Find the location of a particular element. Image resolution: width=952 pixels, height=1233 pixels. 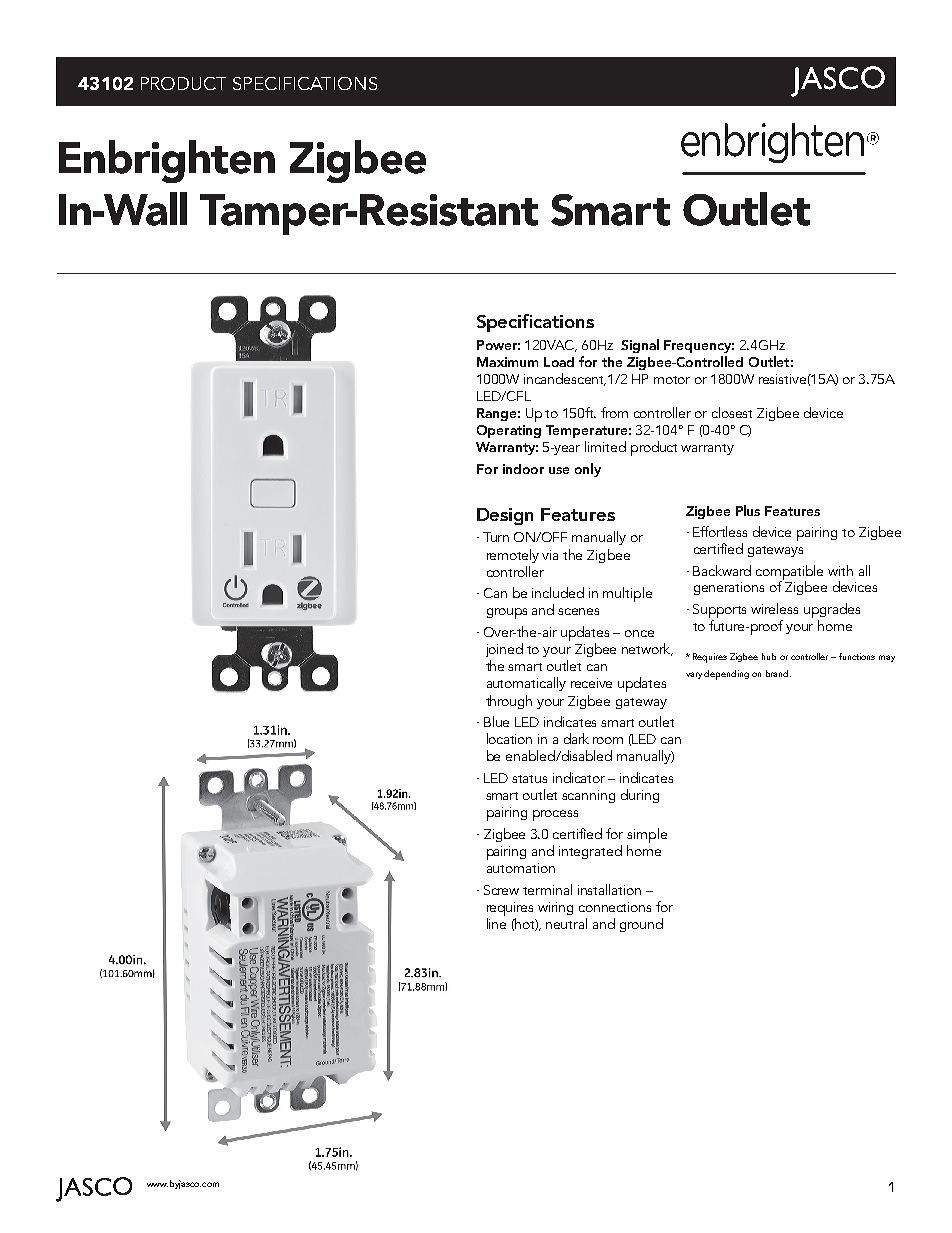

Effortless is located at coordinates (720, 531).
